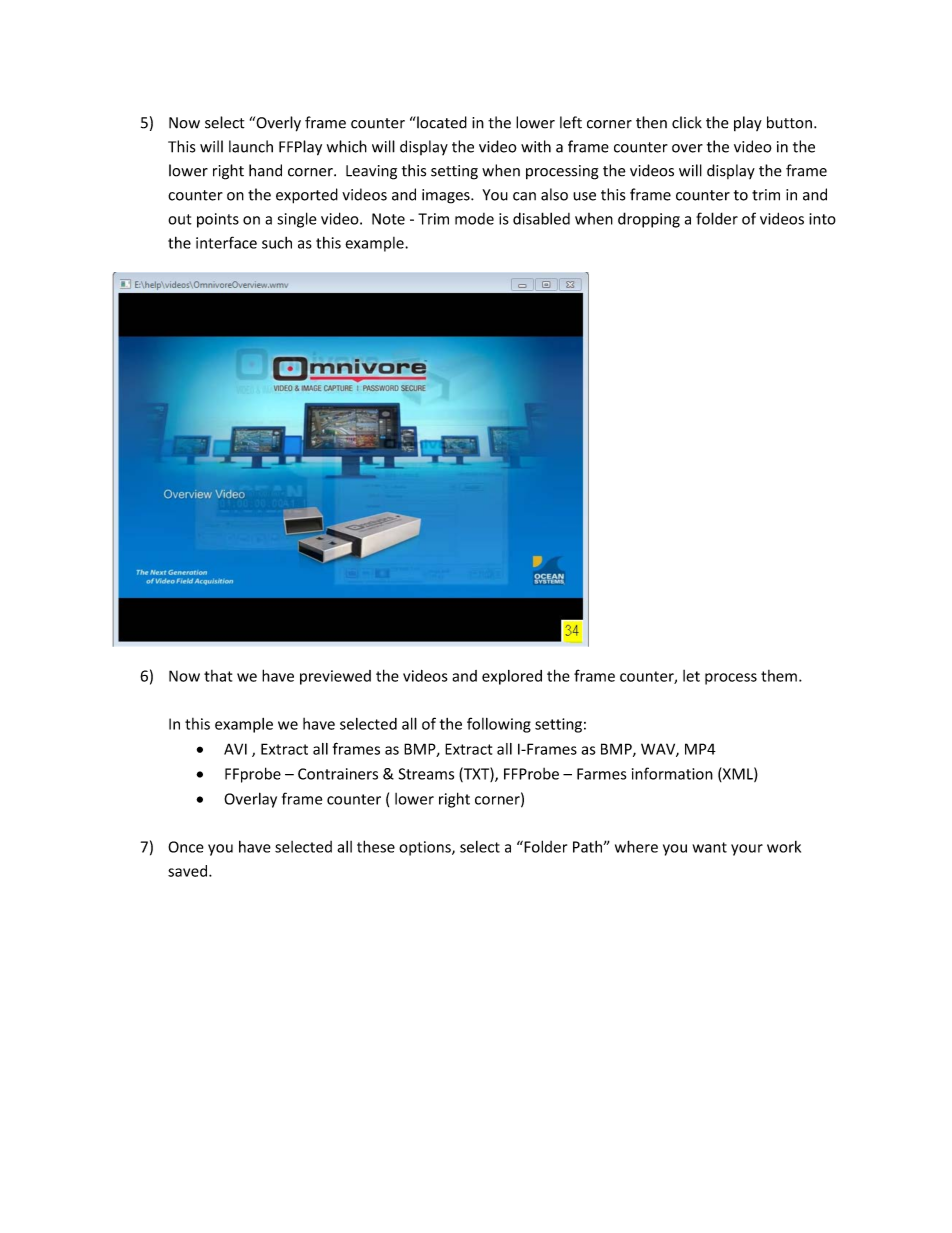  Describe the element at coordinates (474, 219) in the screenshot. I see `mode` at that location.
